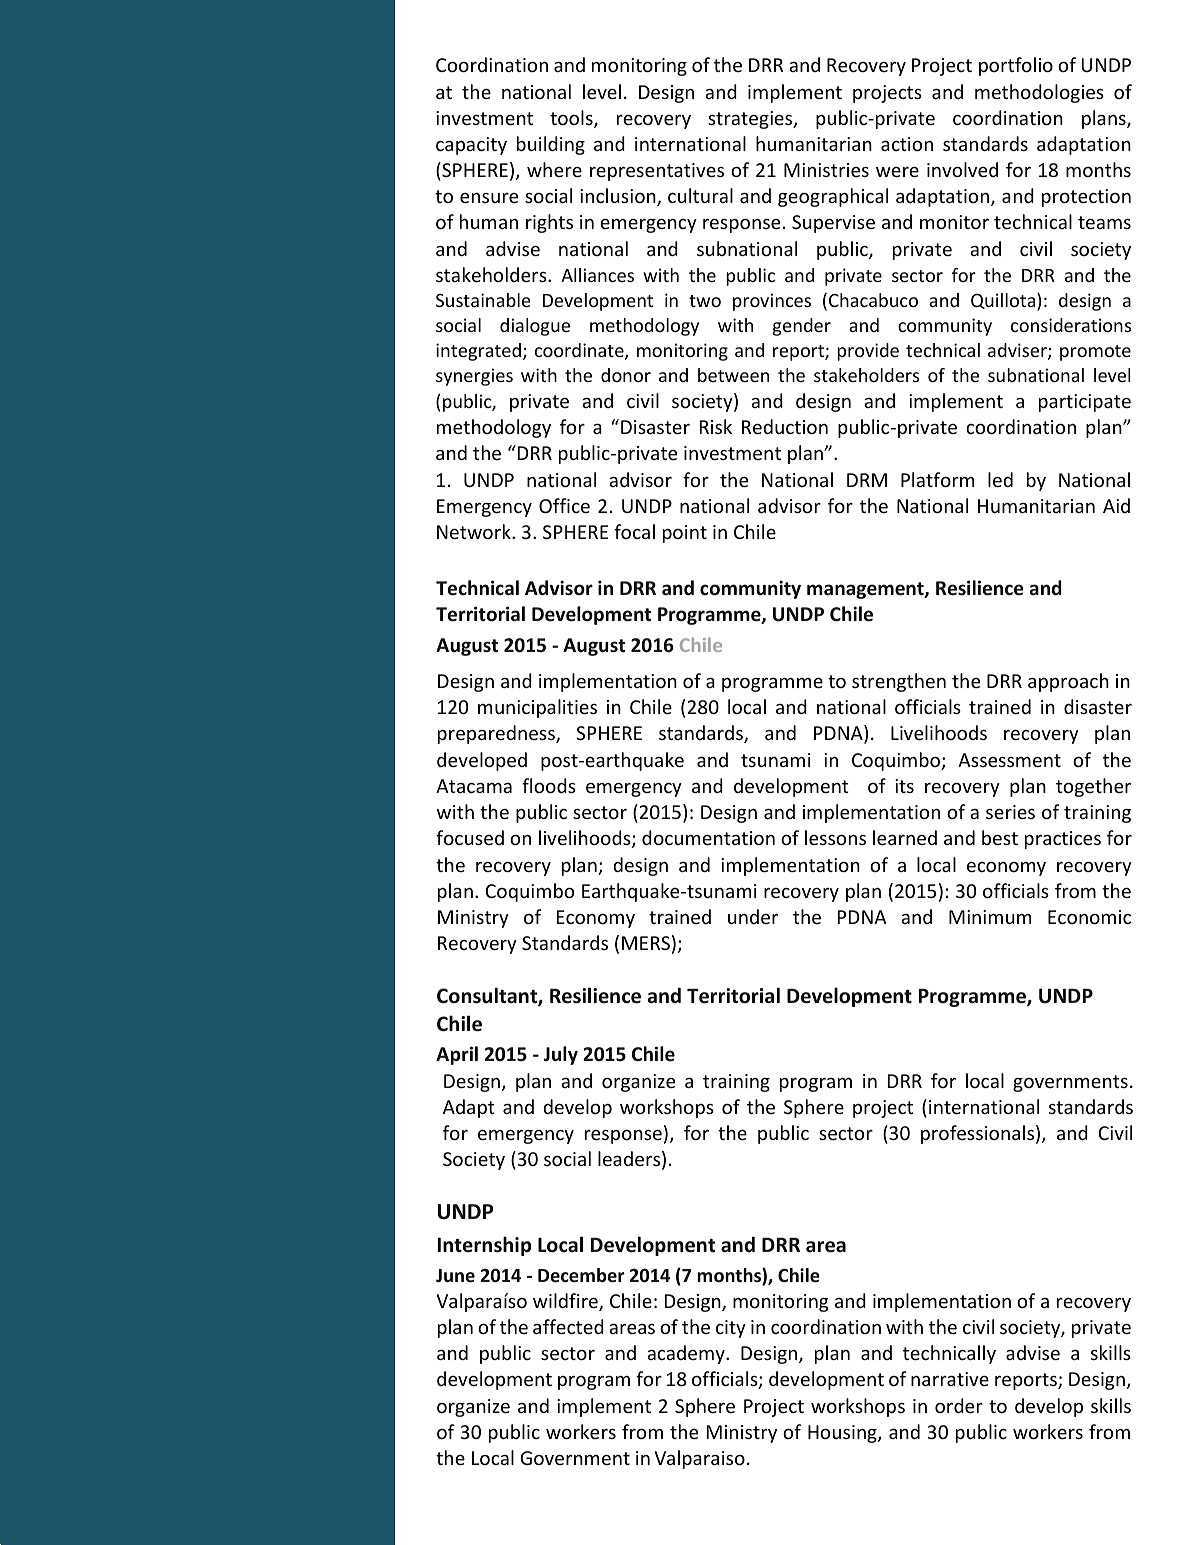  What do you see at coordinates (568, 1326) in the screenshot?
I see `affected` at bounding box center [568, 1326].
